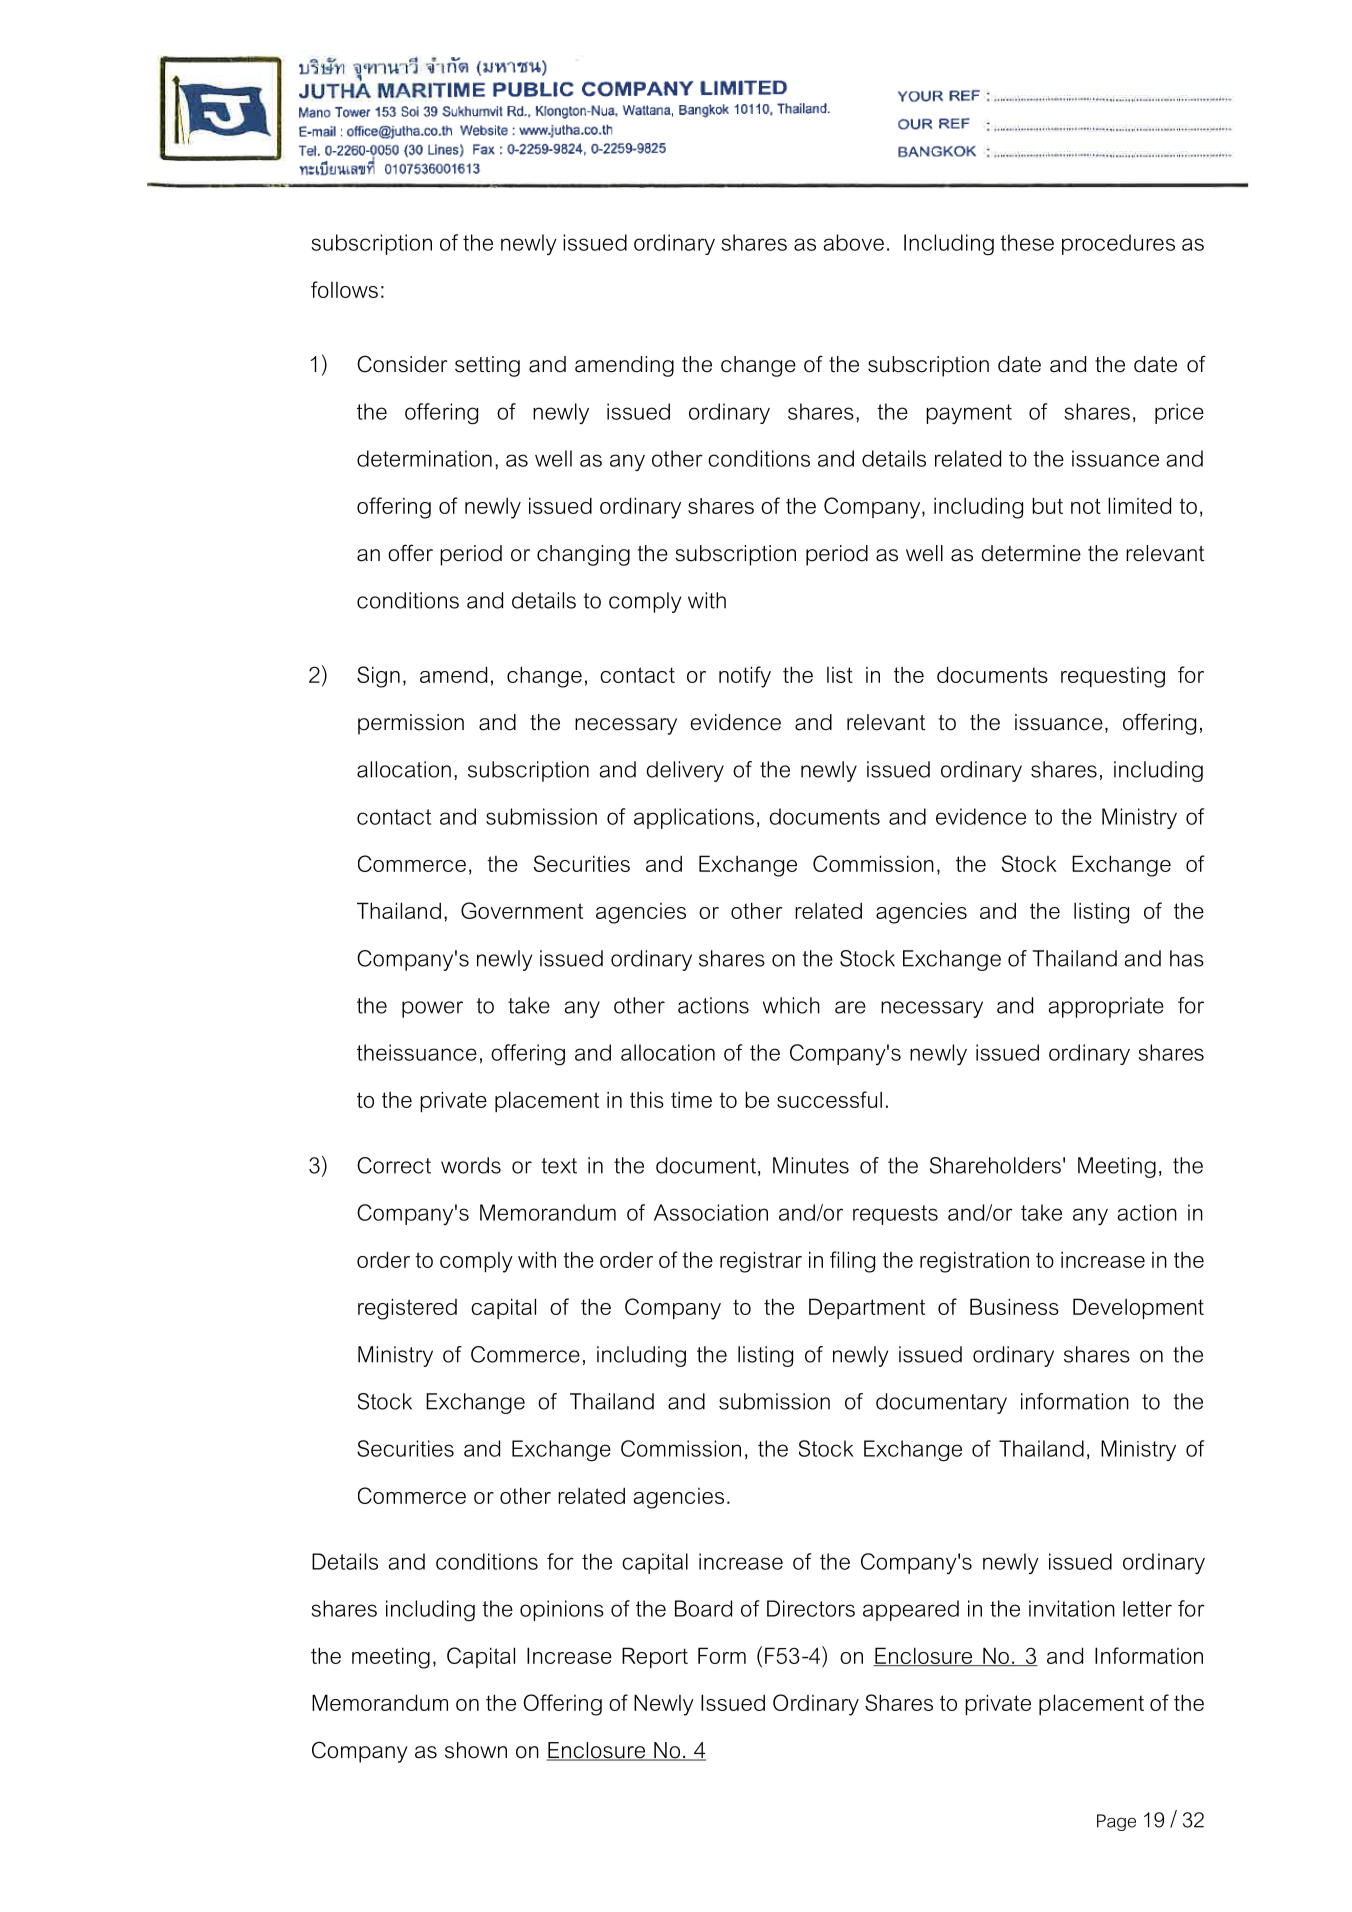 Image resolution: width=1352 pixels, height=1912 pixels. What do you see at coordinates (432, 1009) in the screenshot?
I see `power` at bounding box center [432, 1009].
